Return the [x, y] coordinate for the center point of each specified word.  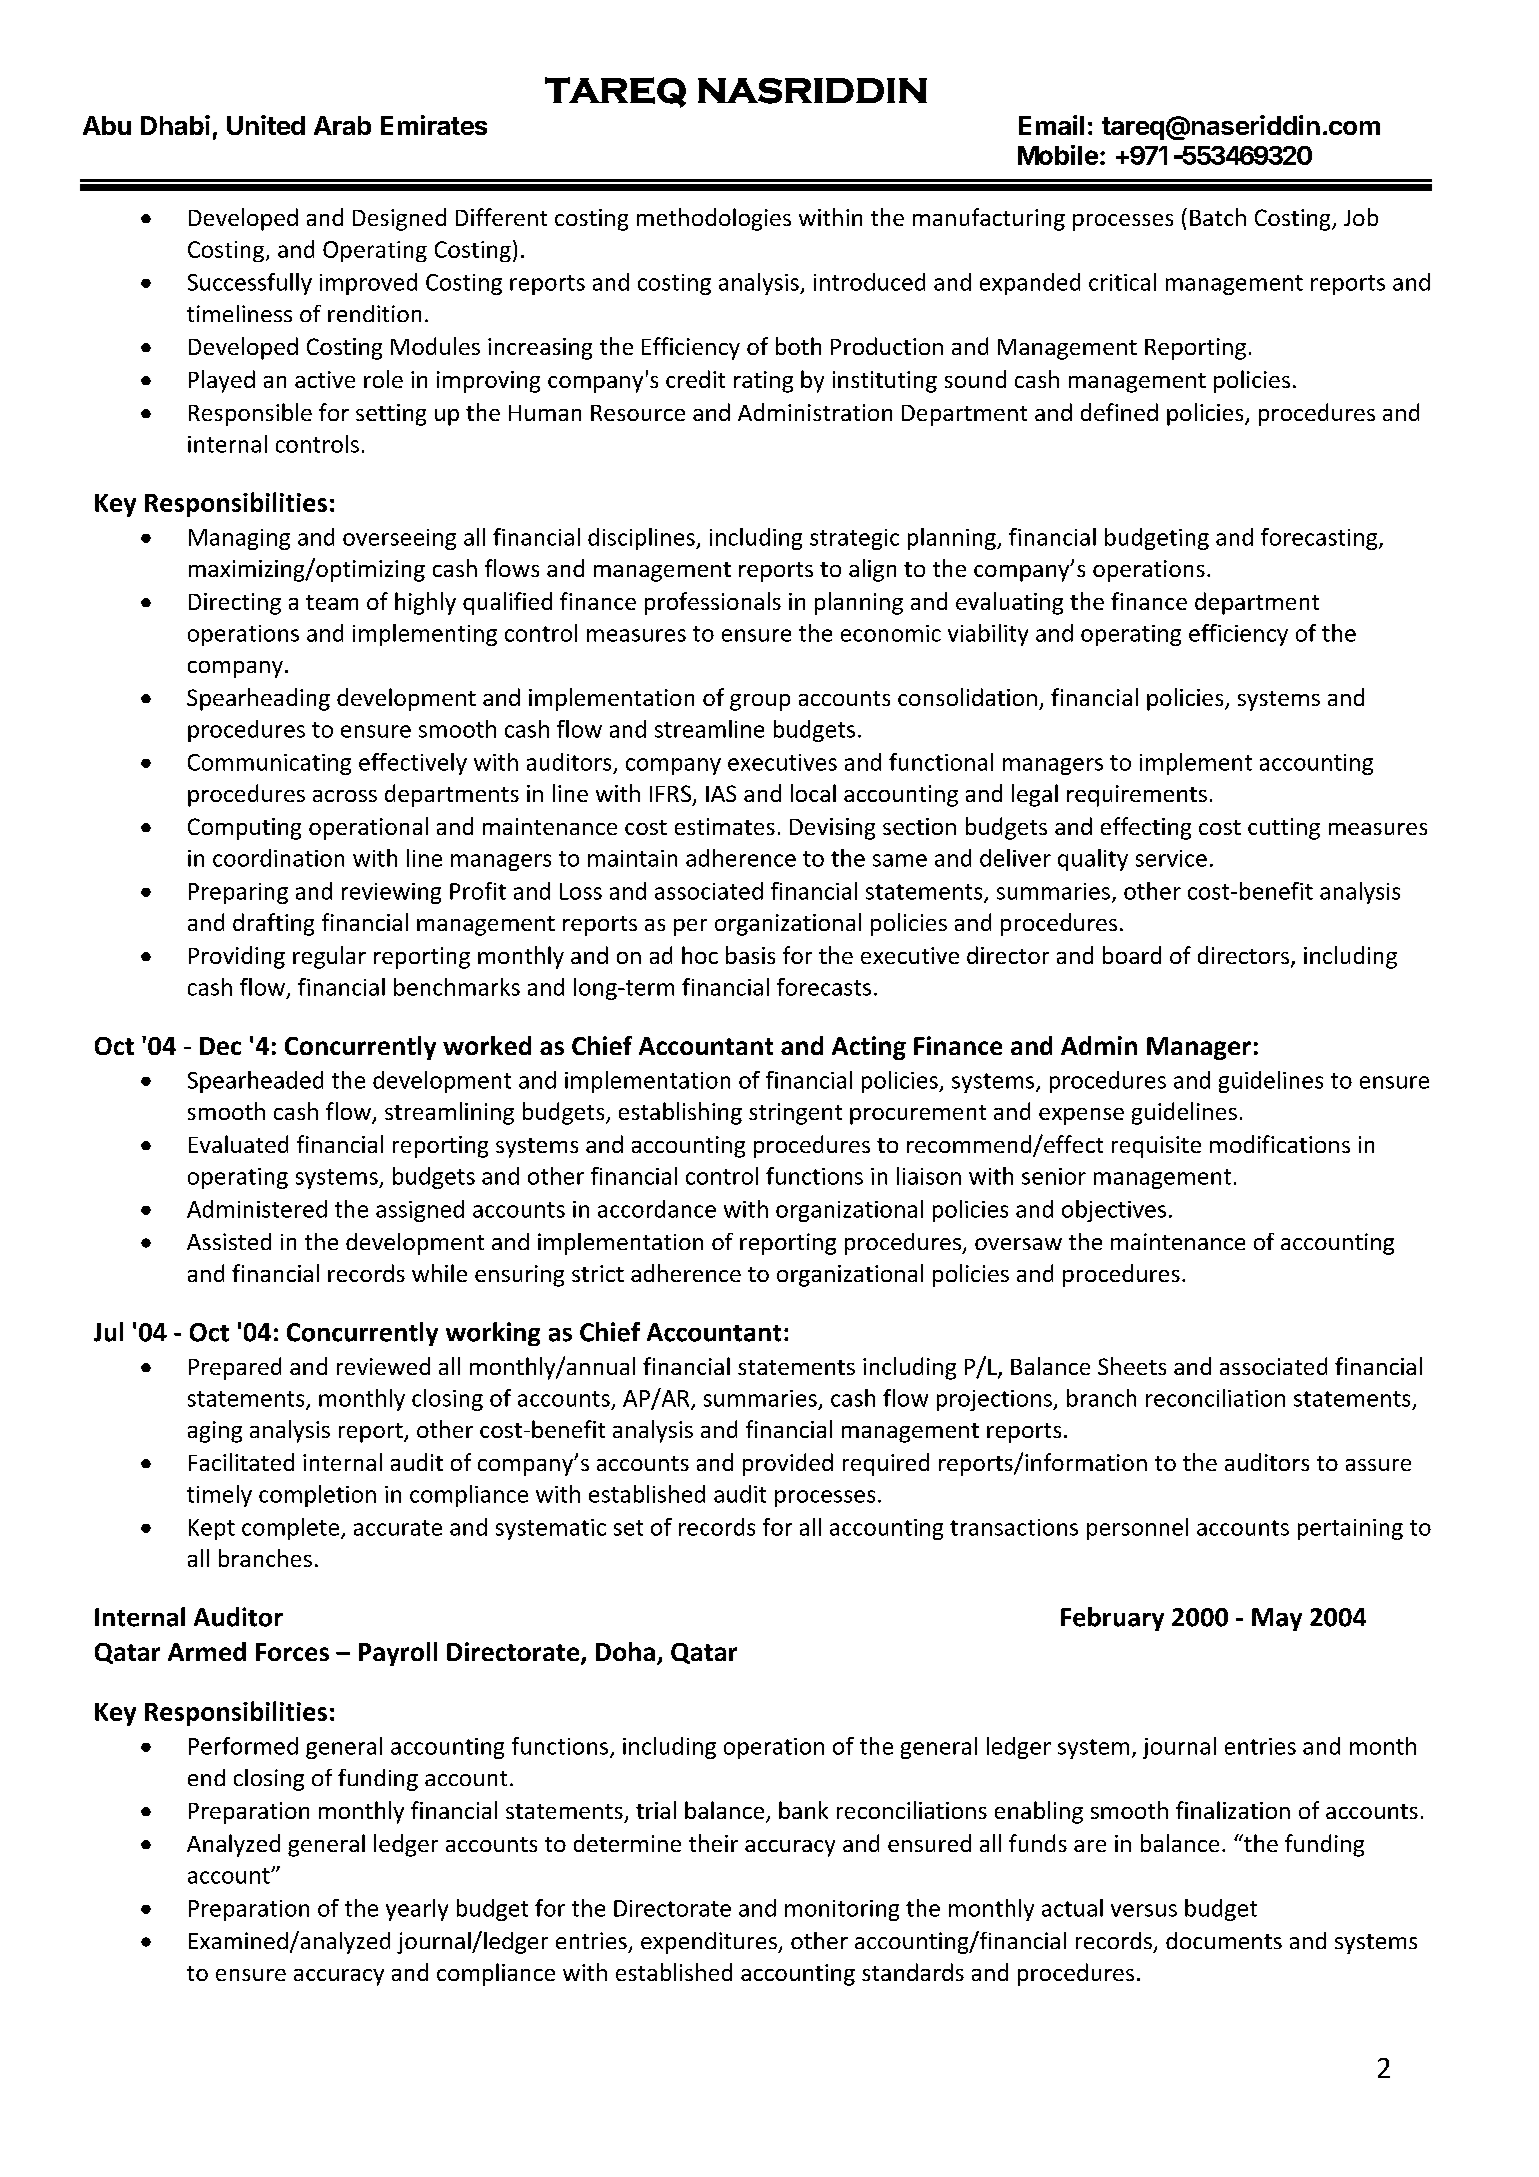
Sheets [1132, 1366]
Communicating [269, 764]
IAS [721, 793]
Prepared [235, 1368]
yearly [417, 1910]
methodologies [714, 219]
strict [598, 1273]
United [266, 125]
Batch [1218, 217]
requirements [1137, 796]
